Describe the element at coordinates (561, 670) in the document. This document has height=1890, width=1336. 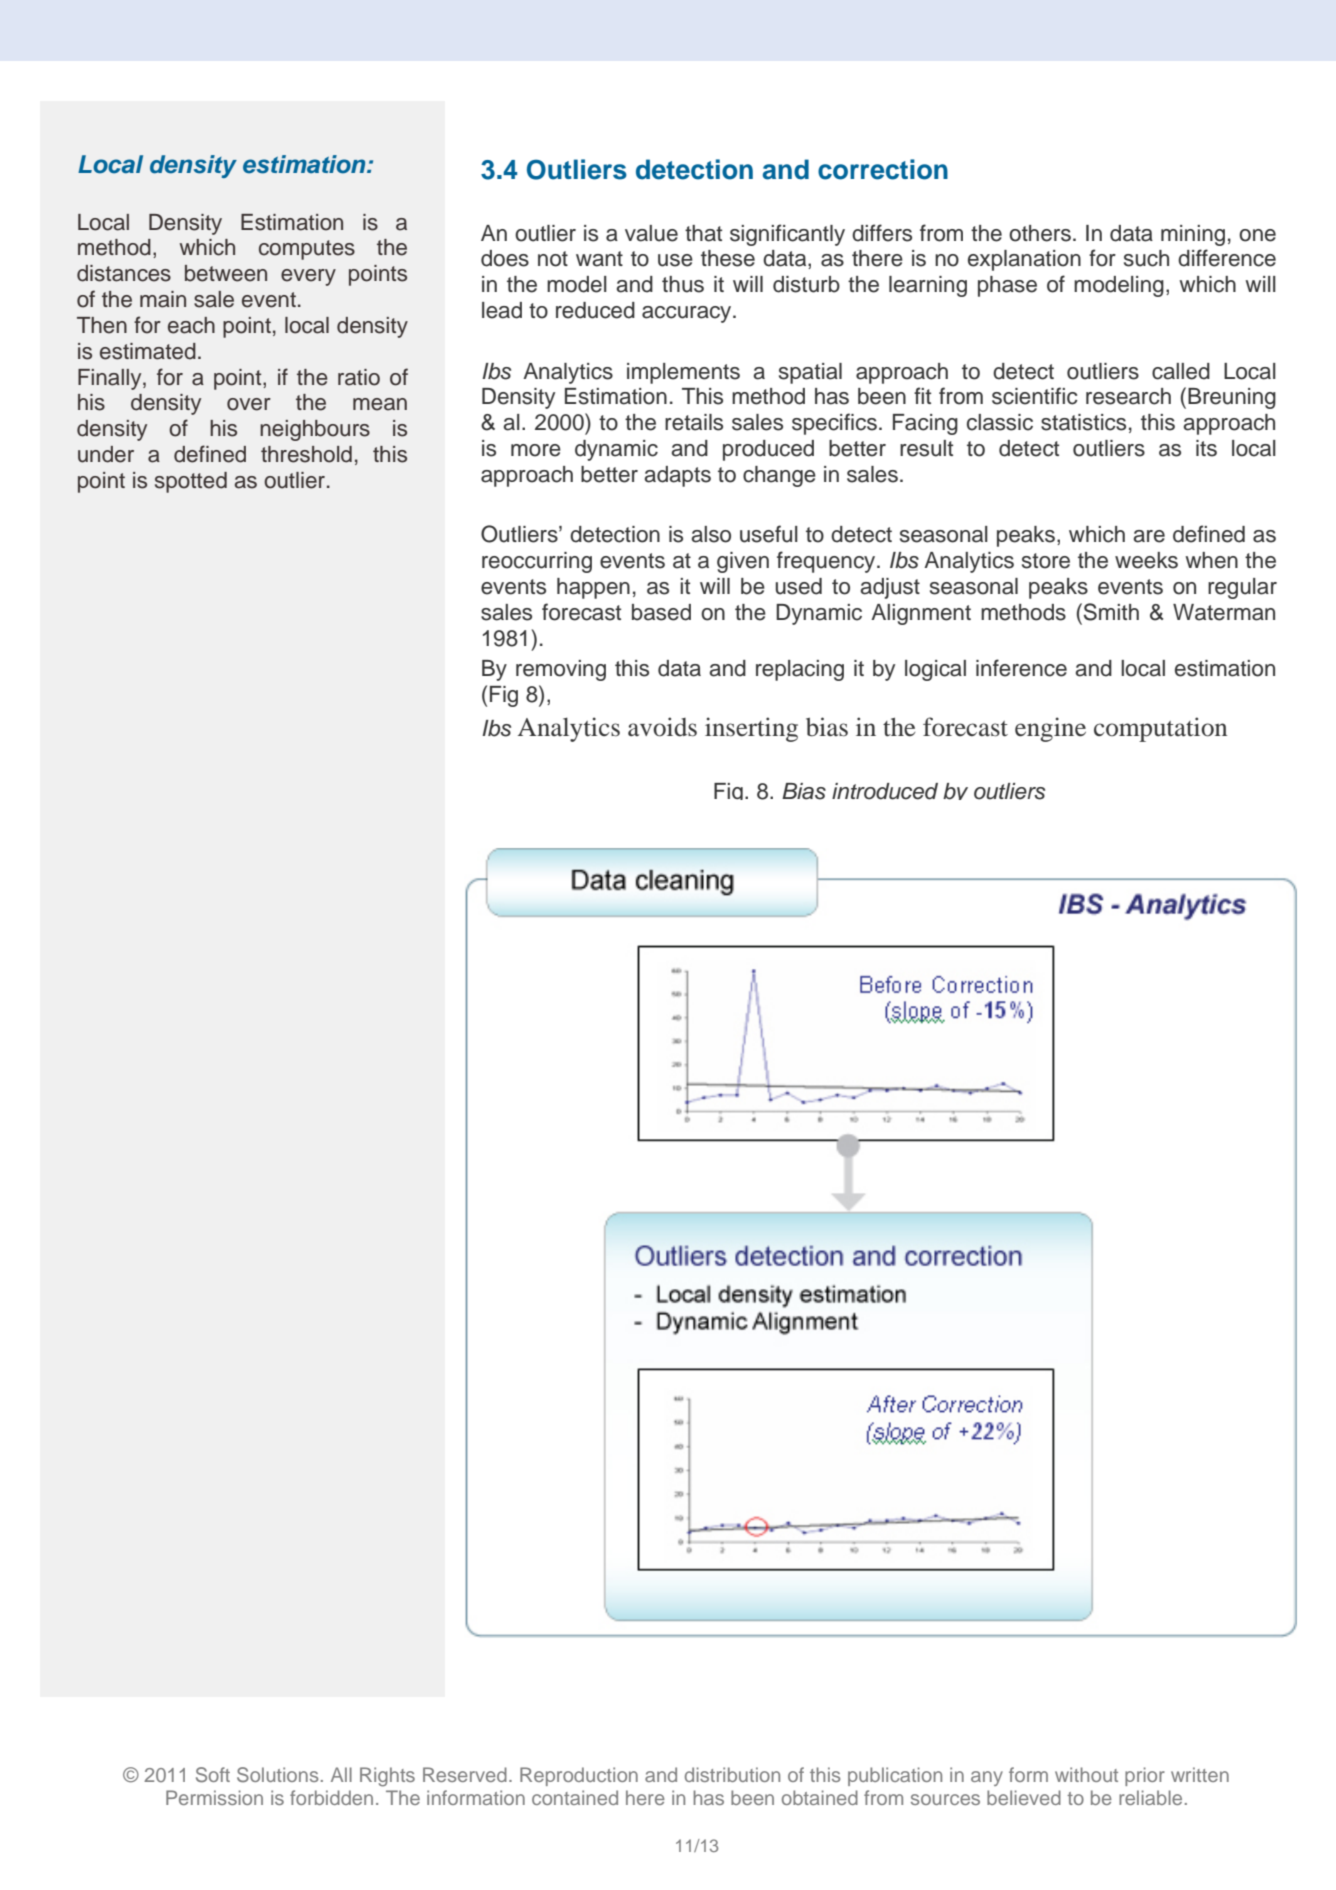
I see `removing` at that location.
